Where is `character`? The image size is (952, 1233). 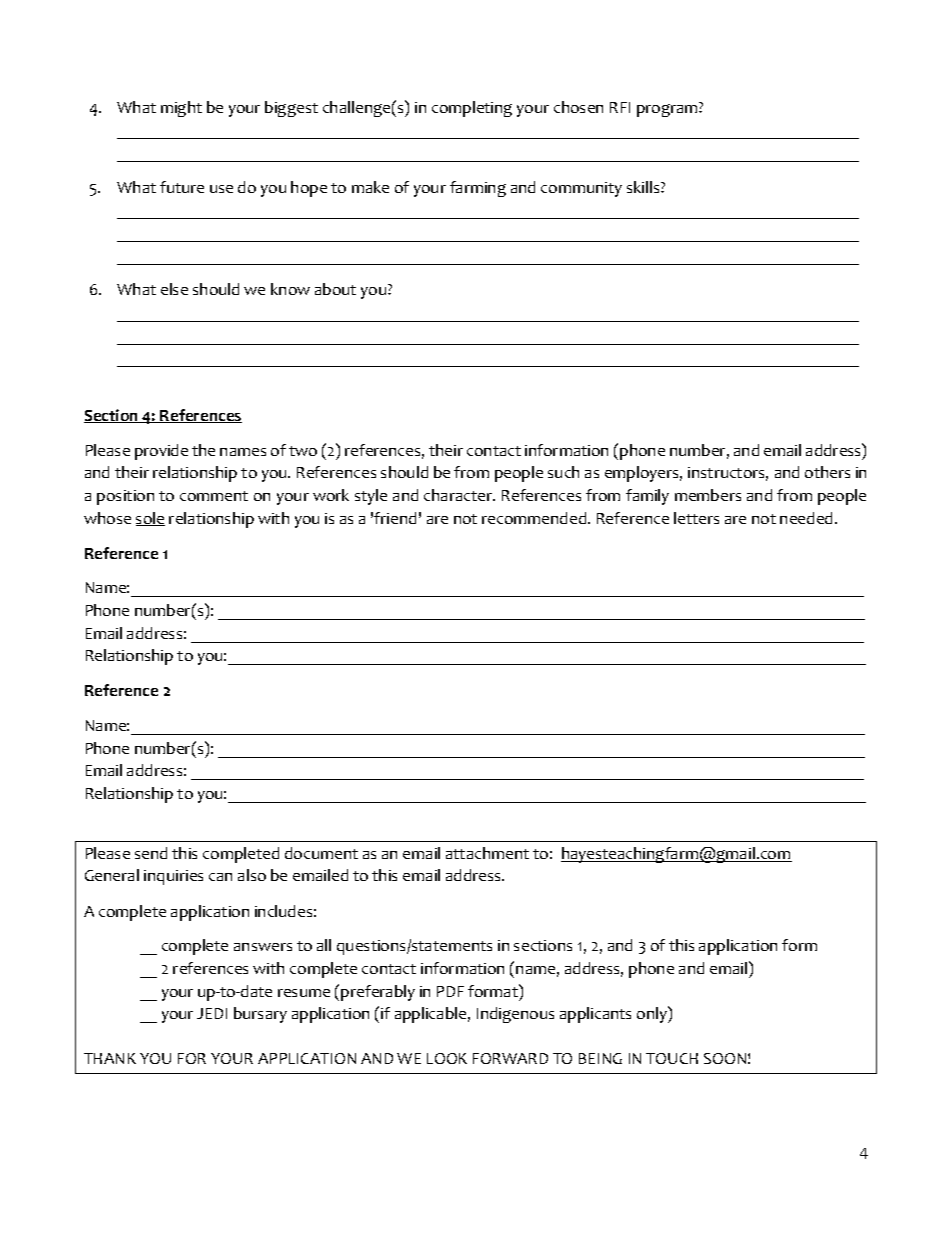
character is located at coordinates (459, 495).
